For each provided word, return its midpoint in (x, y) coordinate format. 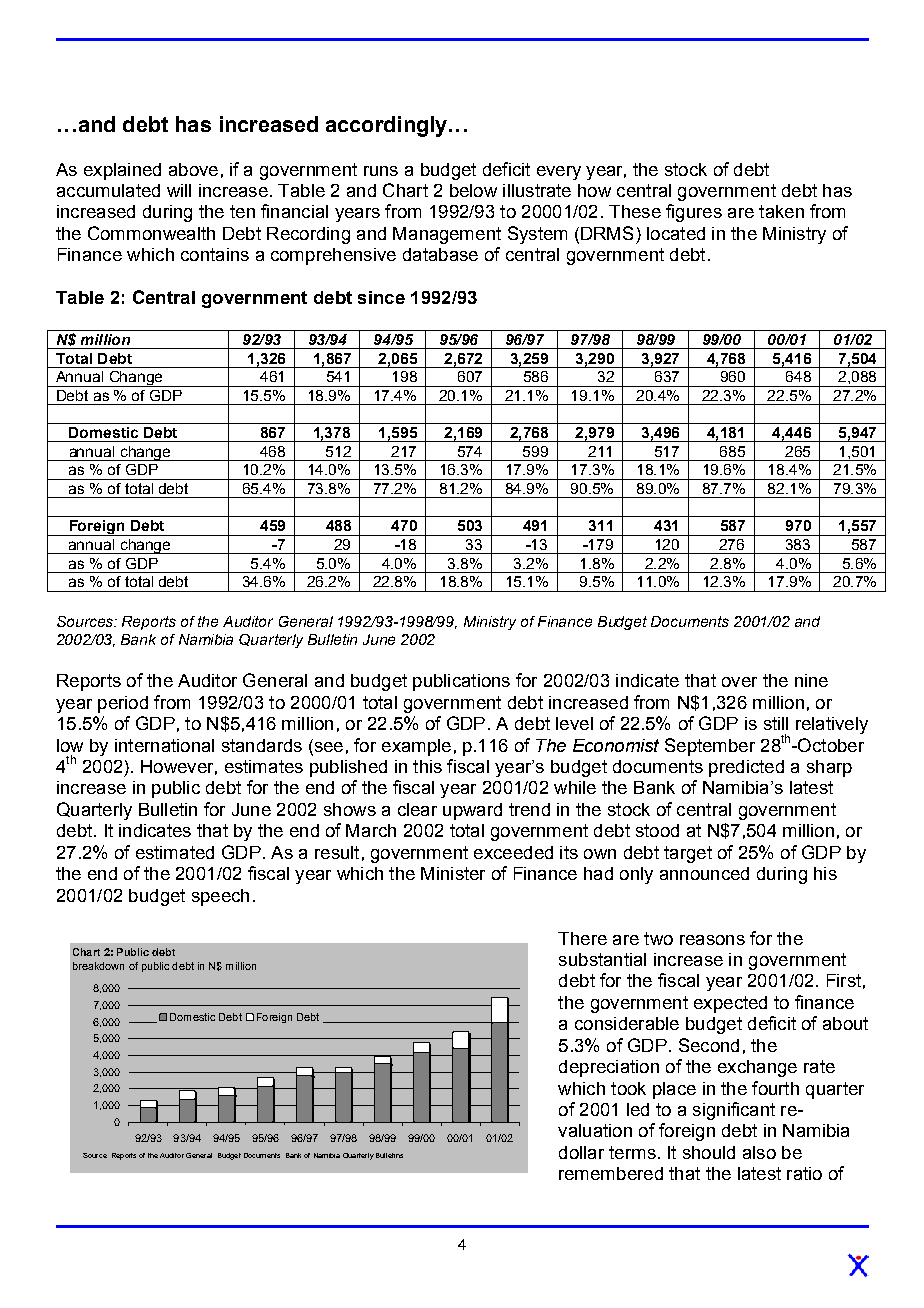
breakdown (98, 966)
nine (811, 680)
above (193, 169)
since (381, 297)
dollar (581, 1152)
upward (472, 811)
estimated (175, 852)
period (123, 704)
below (473, 190)
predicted (746, 768)
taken (781, 211)
